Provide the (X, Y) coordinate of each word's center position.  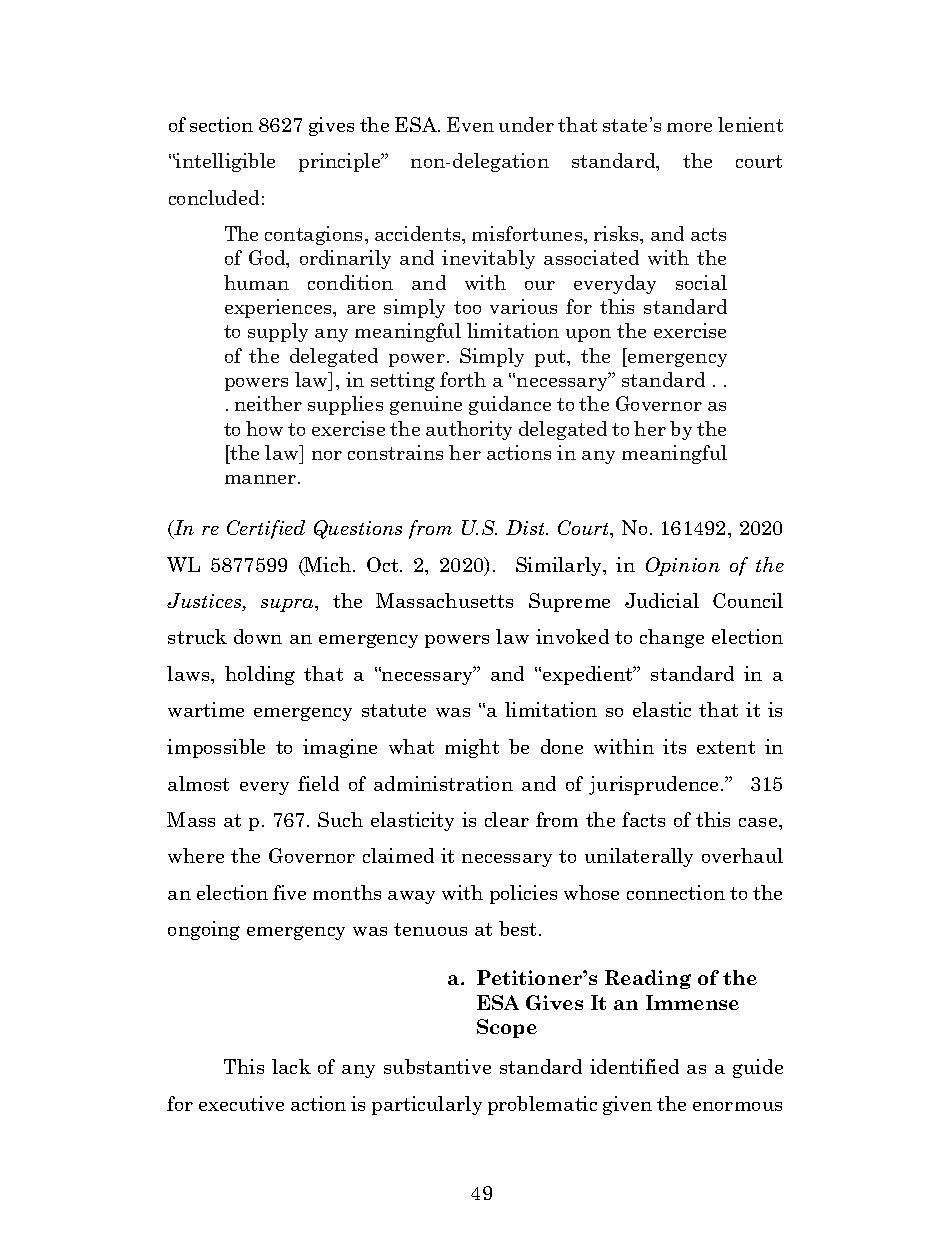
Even (470, 124)
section (221, 124)
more (689, 127)
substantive (437, 1066)
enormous (737, 1106)
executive (241, 1103)
